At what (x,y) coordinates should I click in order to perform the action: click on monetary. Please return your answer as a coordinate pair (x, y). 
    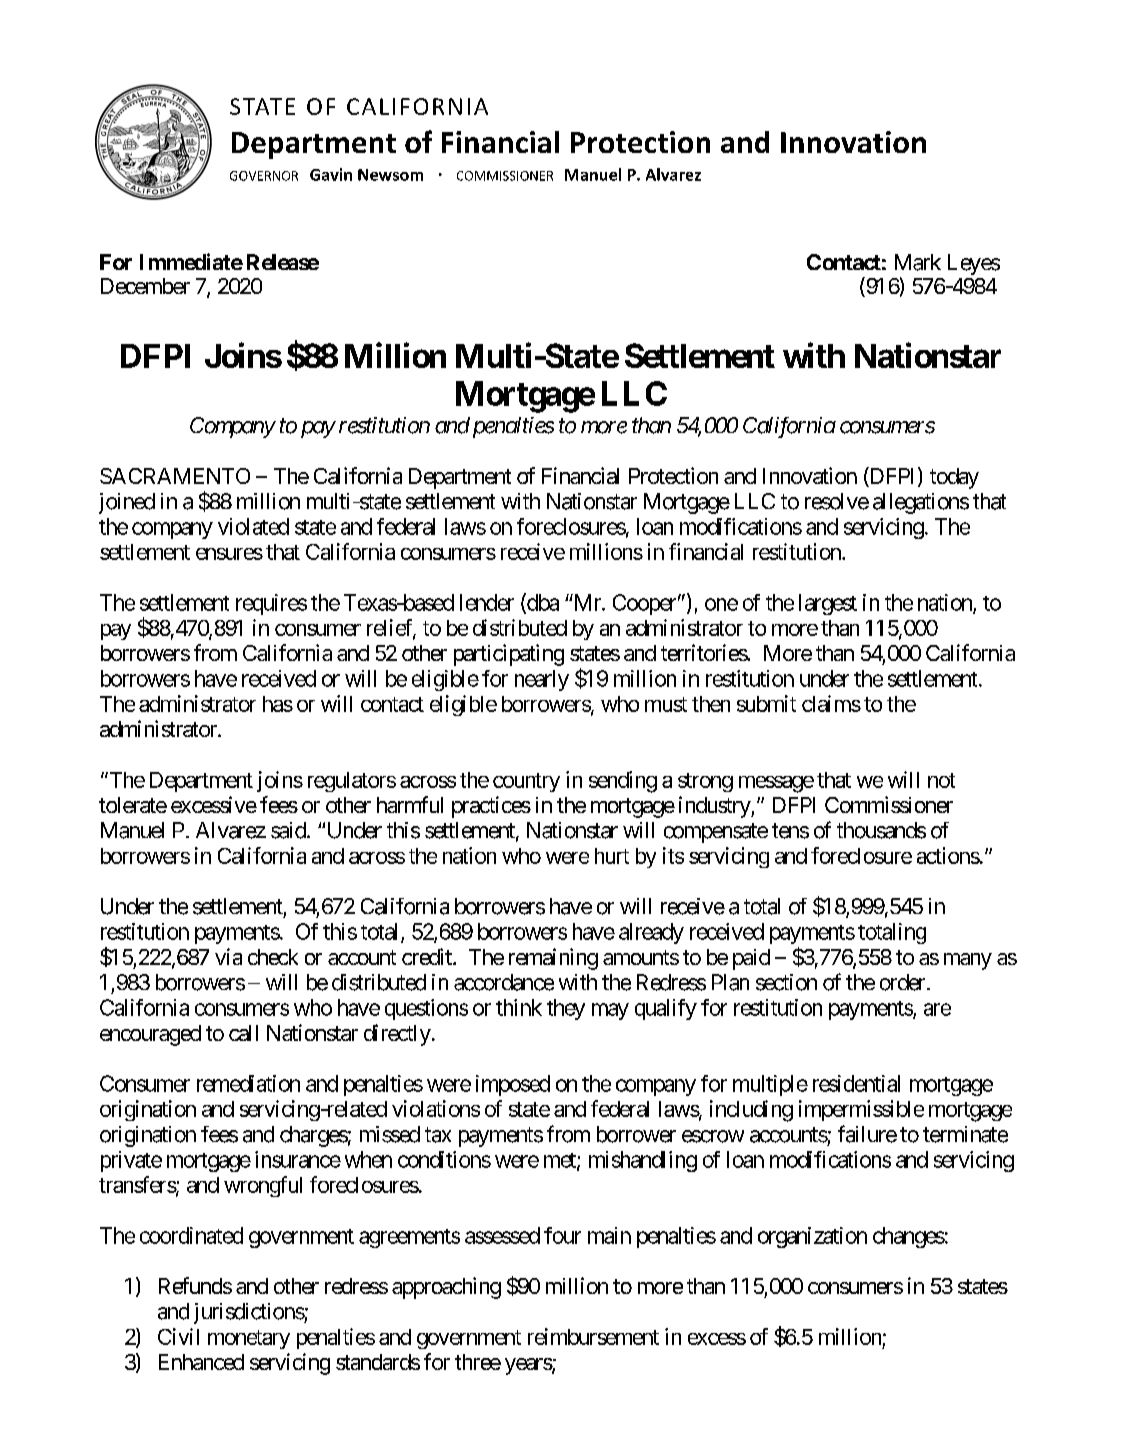
    Looking at the image, I should click on (249, 1339).
